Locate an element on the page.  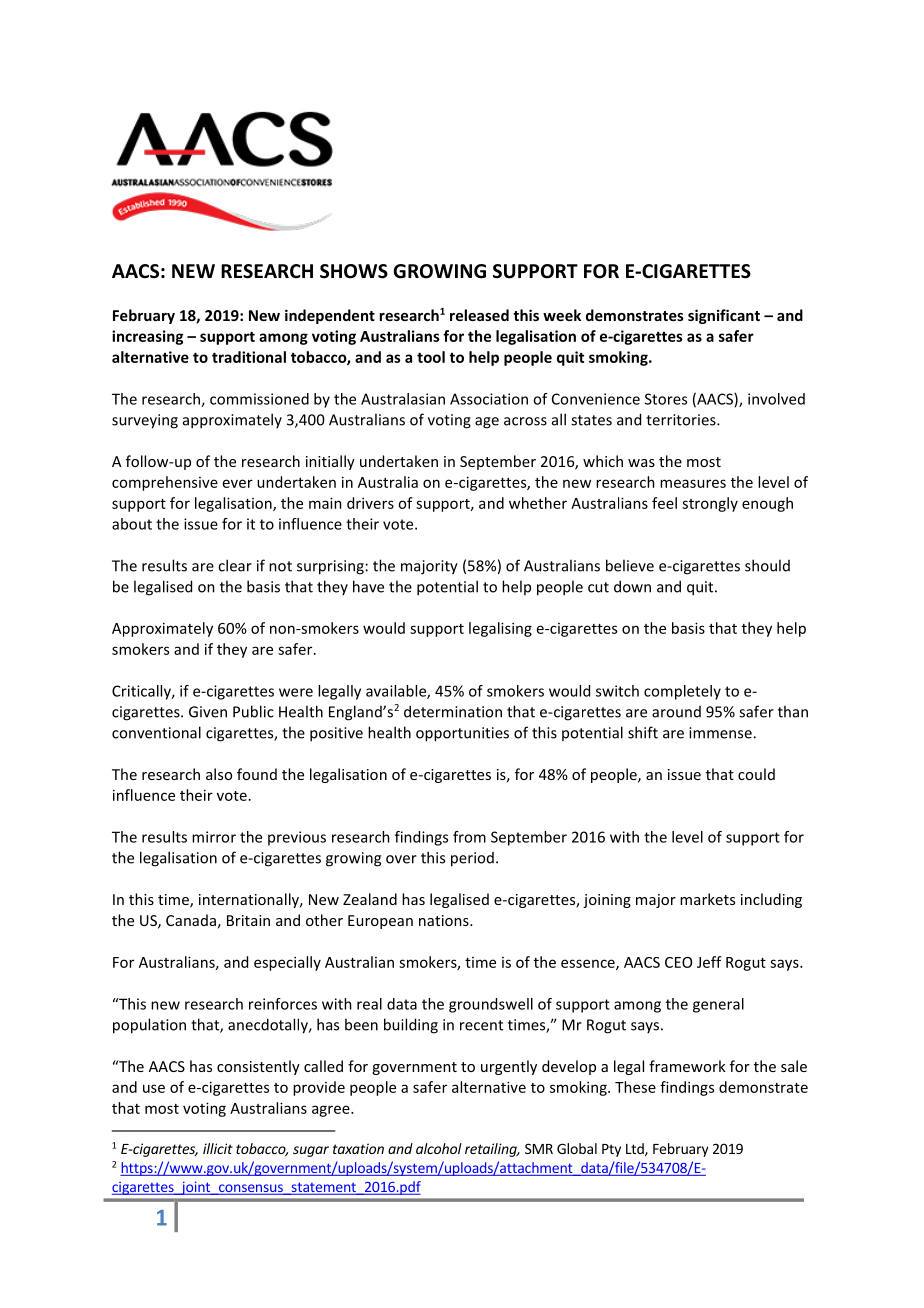
increasing is located at coordinates (147, 337).
